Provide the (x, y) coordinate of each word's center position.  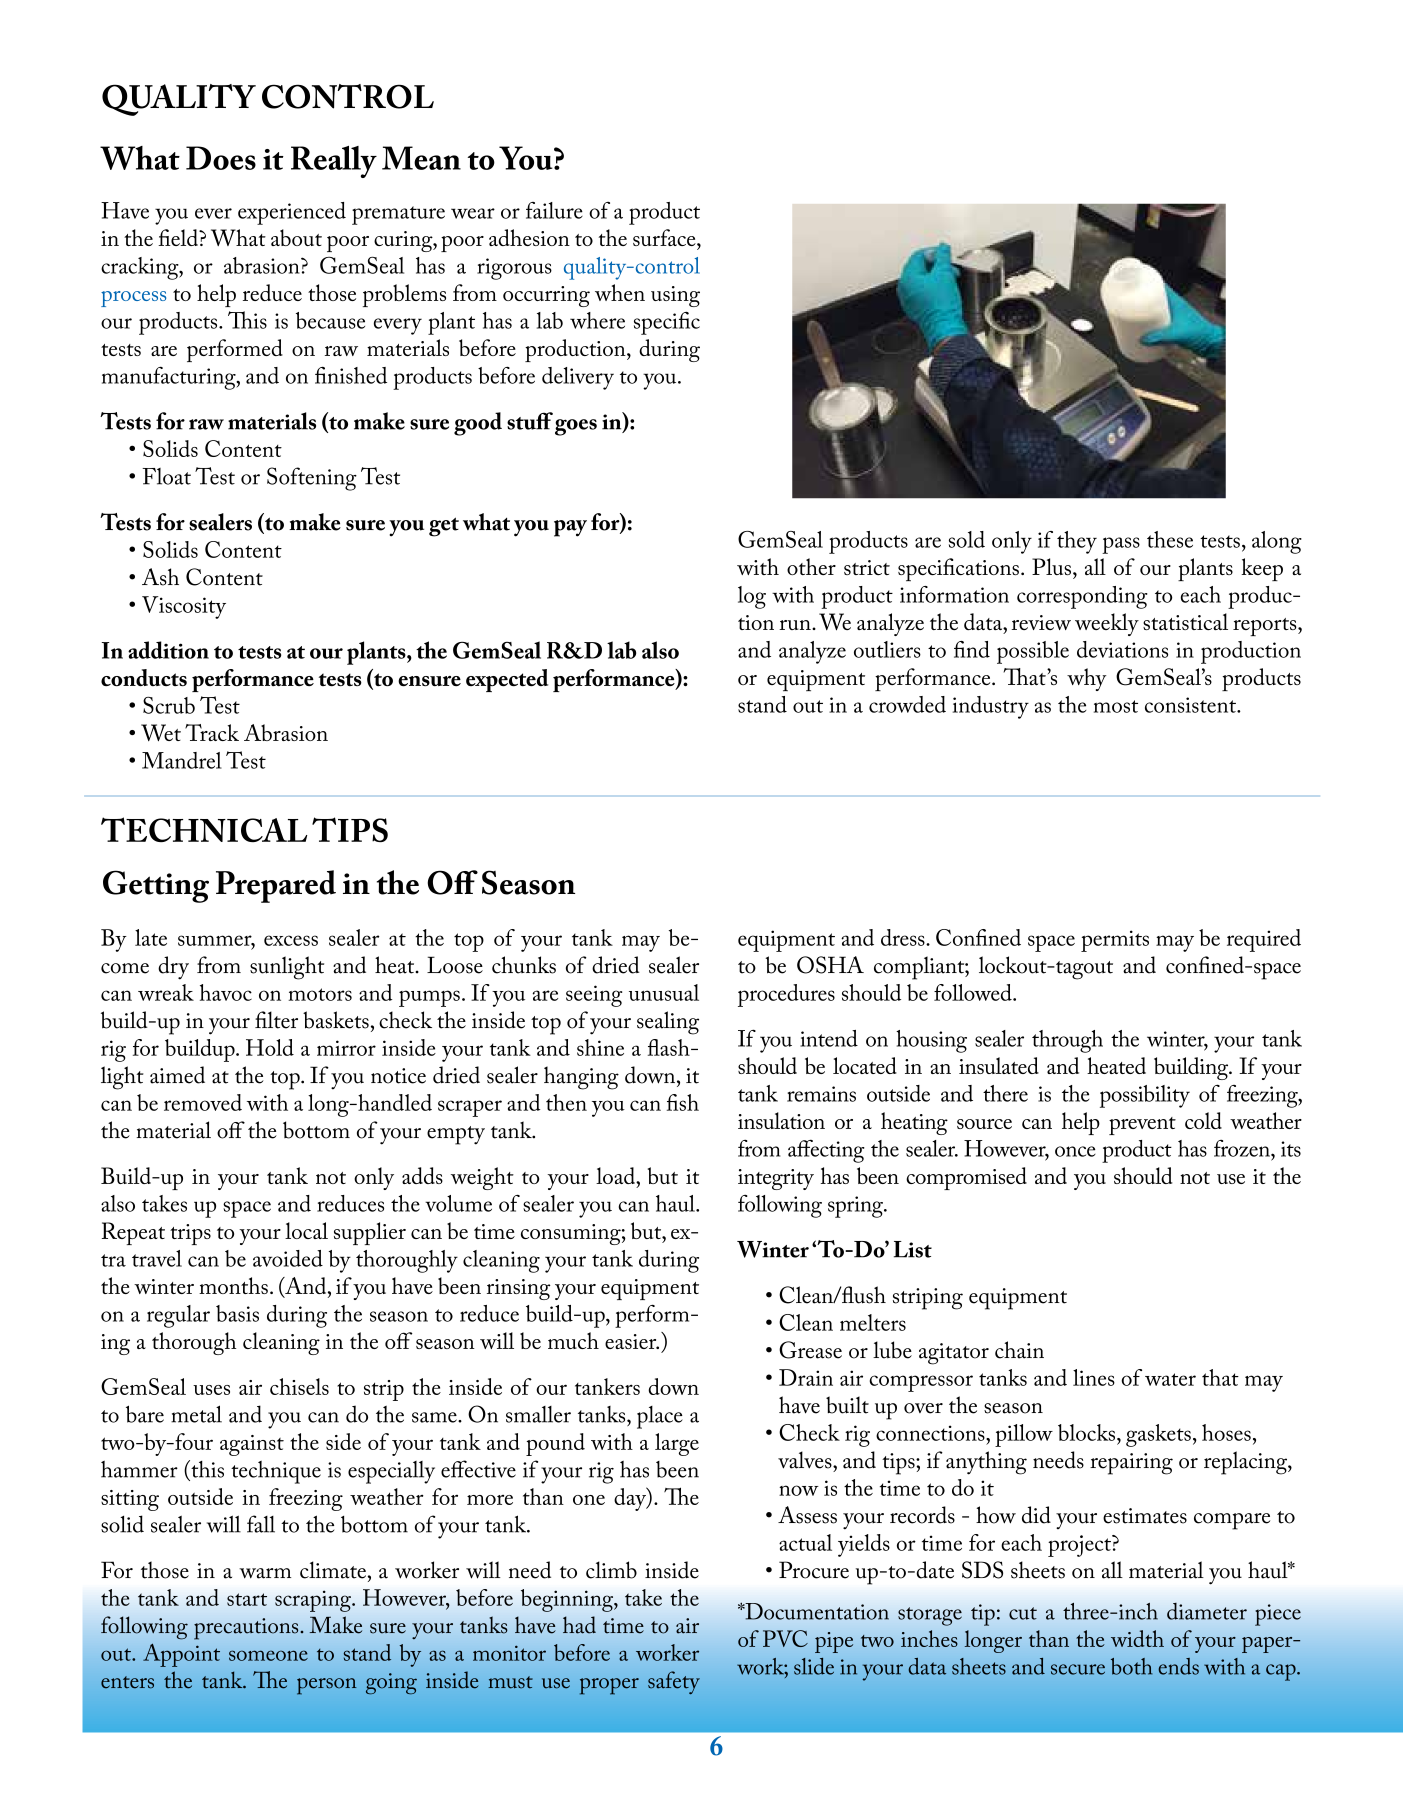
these (1170, 539)
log (752, 597)
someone (268, 1655)
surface (665, 237)
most (1116, 706)
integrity (776, 1179)
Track (212, 732)
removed (203, 1102)
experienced (292, 213)
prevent (1142, 1126)
